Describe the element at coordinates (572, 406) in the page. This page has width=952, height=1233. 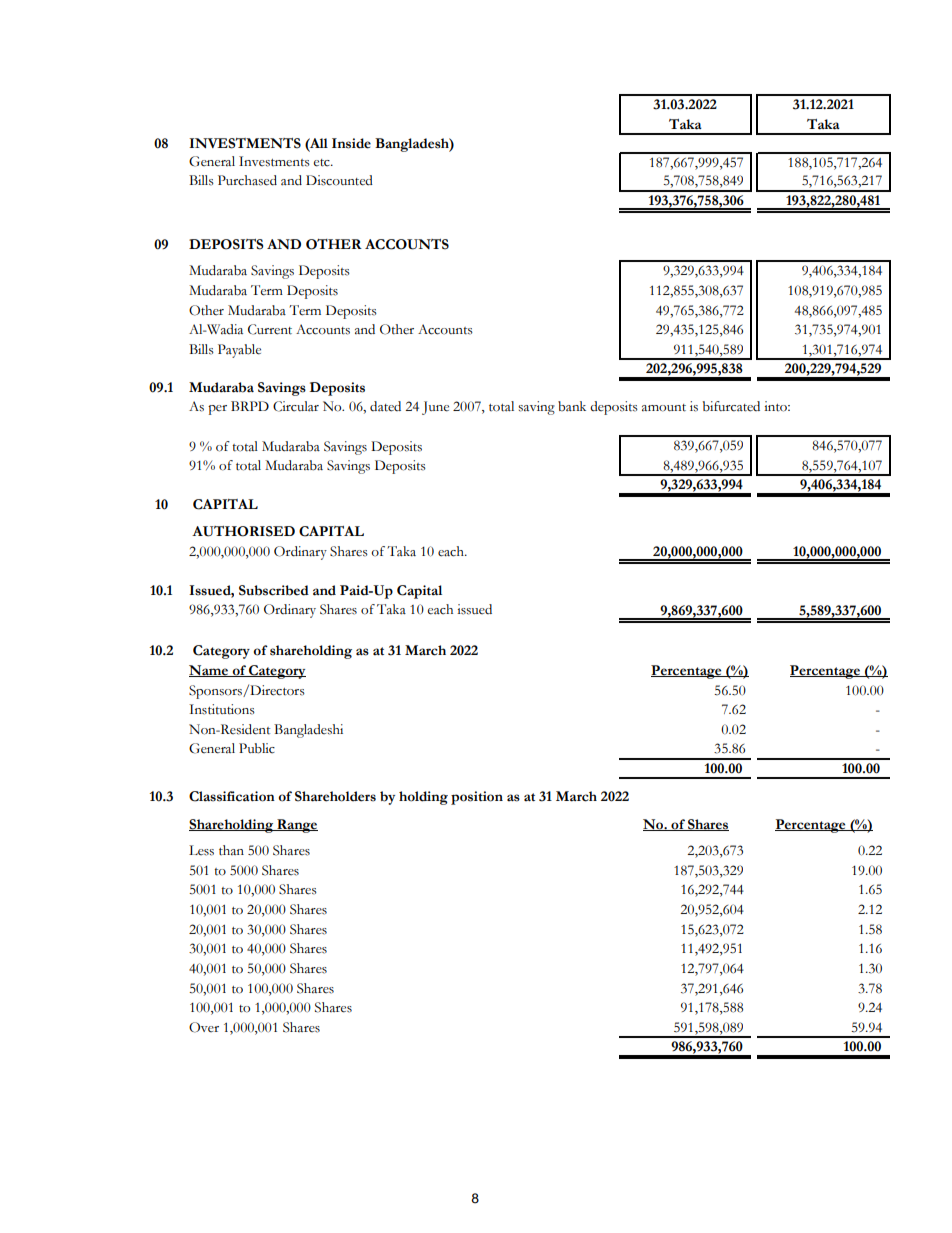
I see `bank` at that location.
